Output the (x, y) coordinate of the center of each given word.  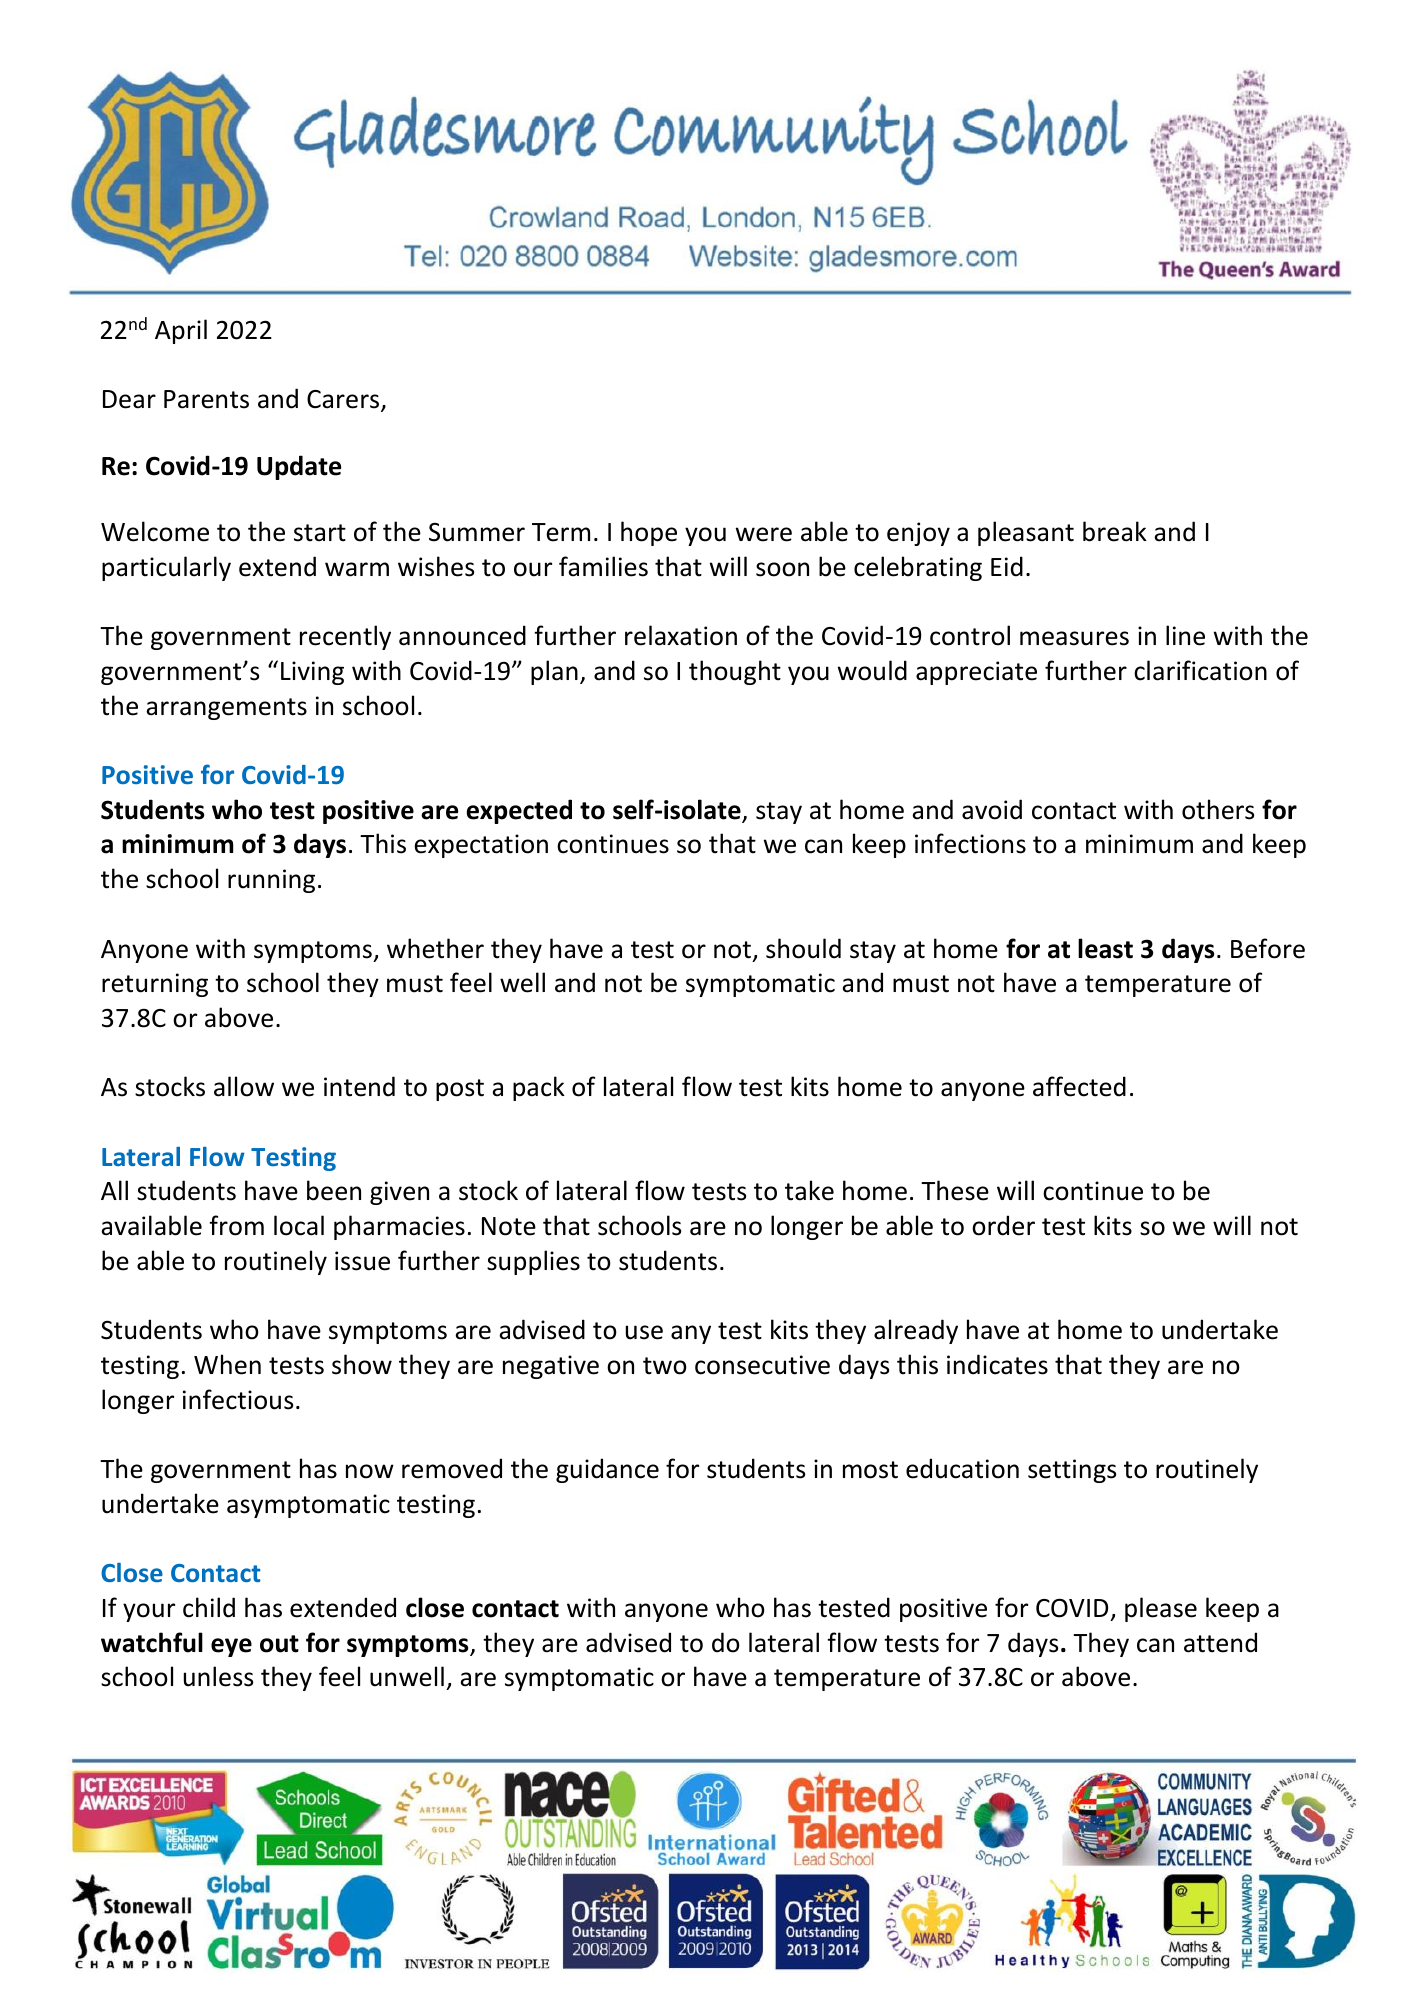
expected (519, 811)
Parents (206, 399)
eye (231, 1647)
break (1115, 531)
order (1003, 1225)
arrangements (226, 709)
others (1218, 809)
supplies (533, 1262)
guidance (607, 1470)
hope (649, 533)
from (236, 1225)
